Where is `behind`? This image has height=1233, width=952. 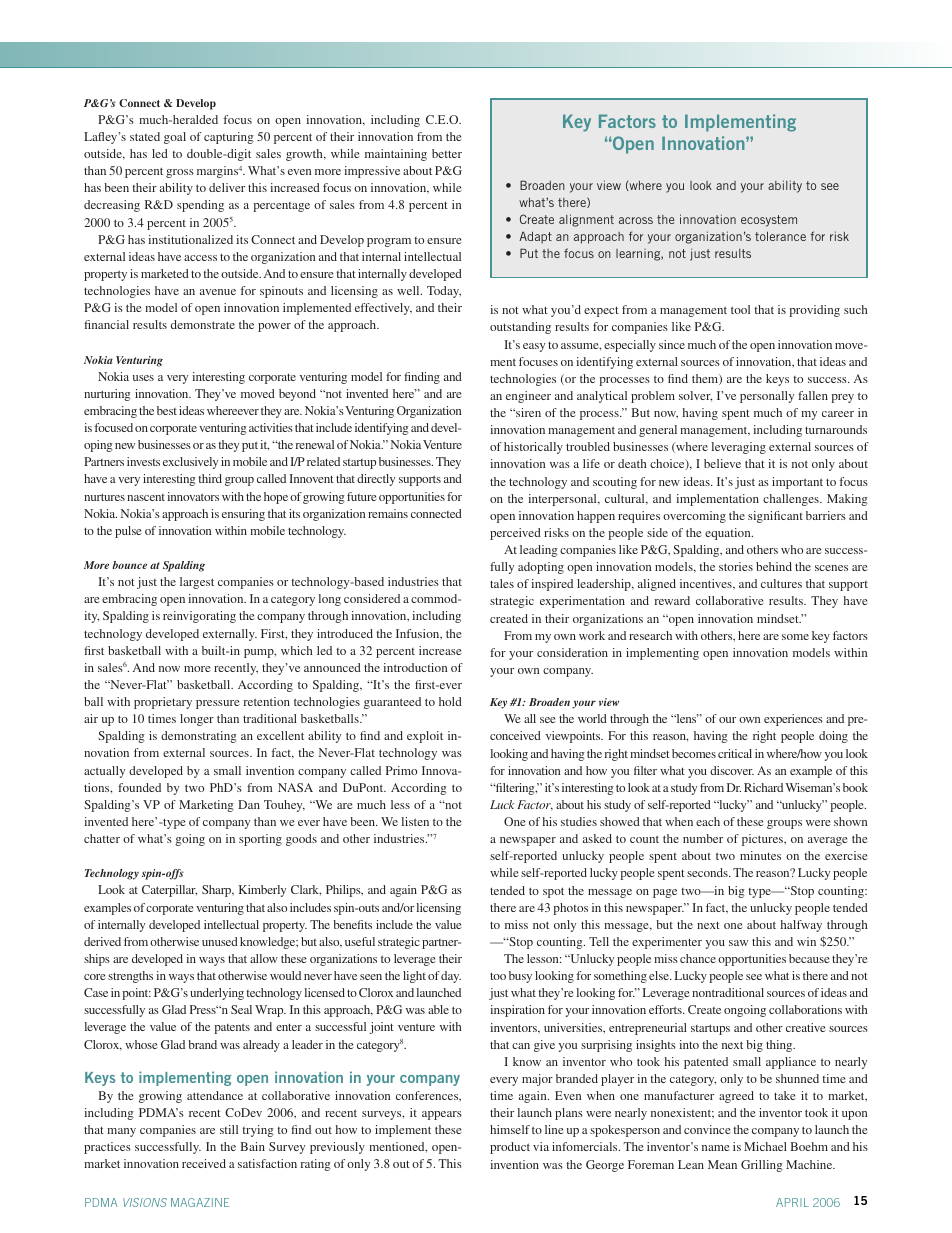
behind is located at coordinates (774, 566).
